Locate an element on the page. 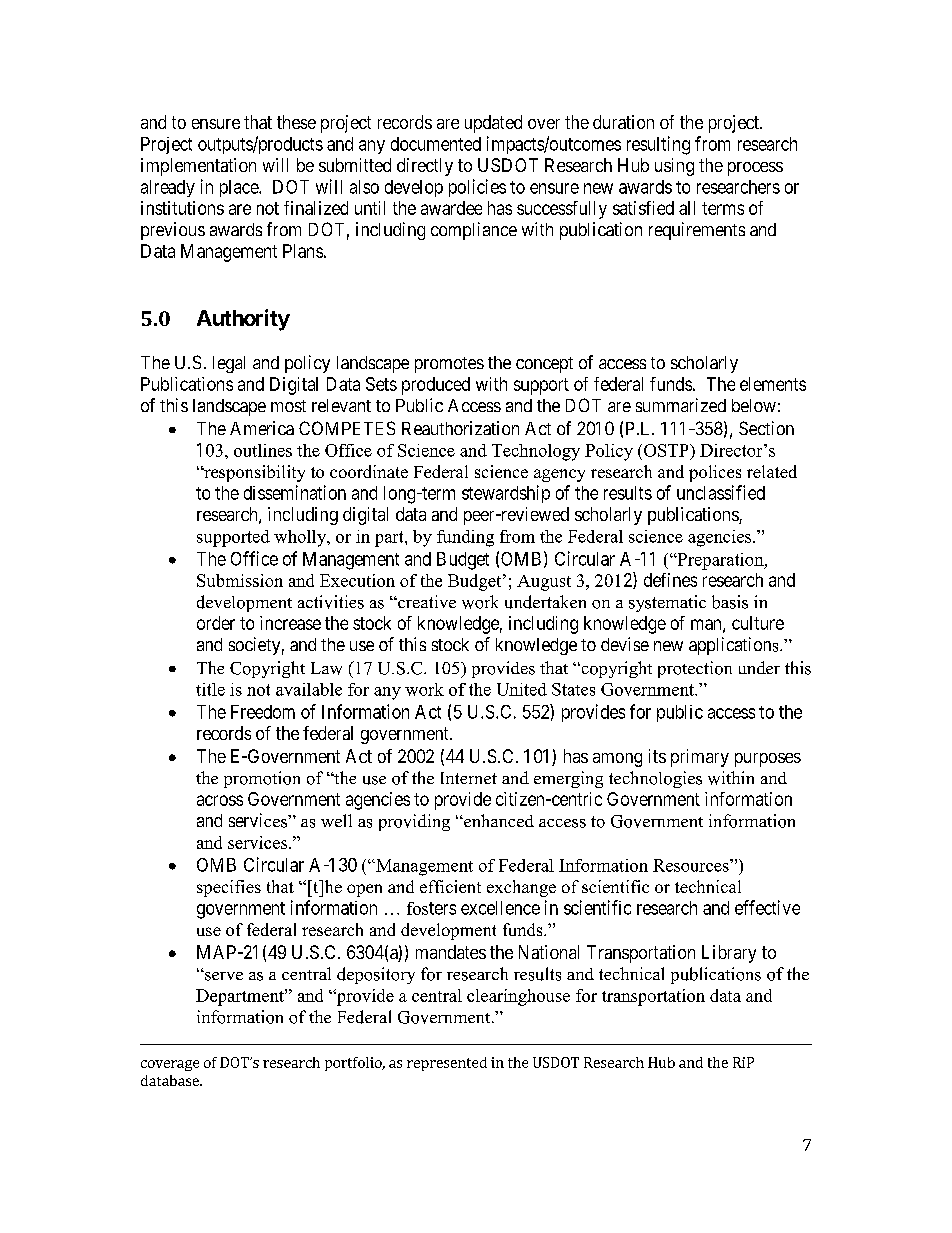  documented is located at coordinates (436, 144).
